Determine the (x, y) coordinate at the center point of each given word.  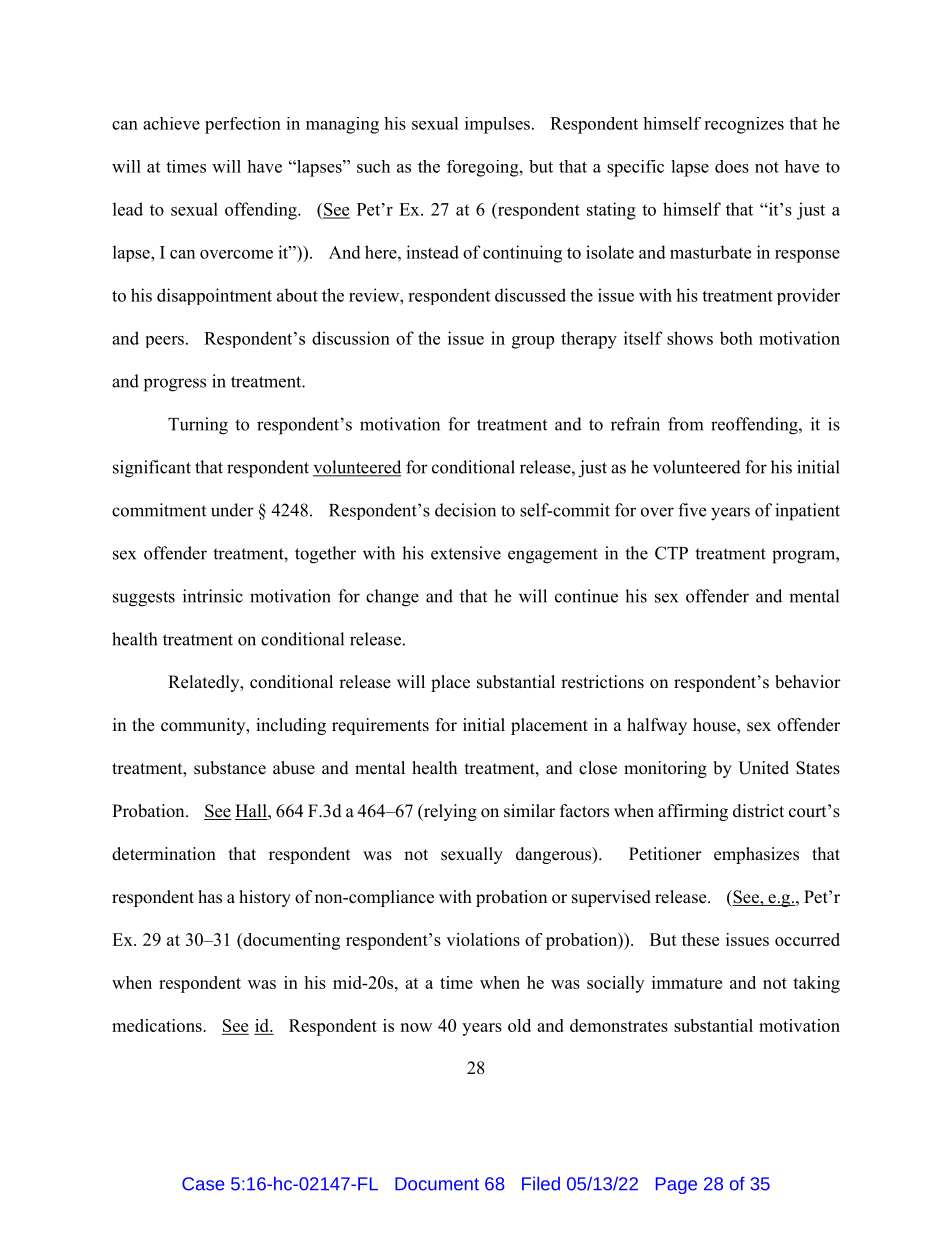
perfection (243, 125)
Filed (541, 1183)
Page (676, 1185)
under (232, 510)
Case (203, 1184)
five (692, 510)
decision (465, 510)
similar (529, 811)
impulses (497, 125)
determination (164, 854)
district (758, 811)
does (732, 166)
